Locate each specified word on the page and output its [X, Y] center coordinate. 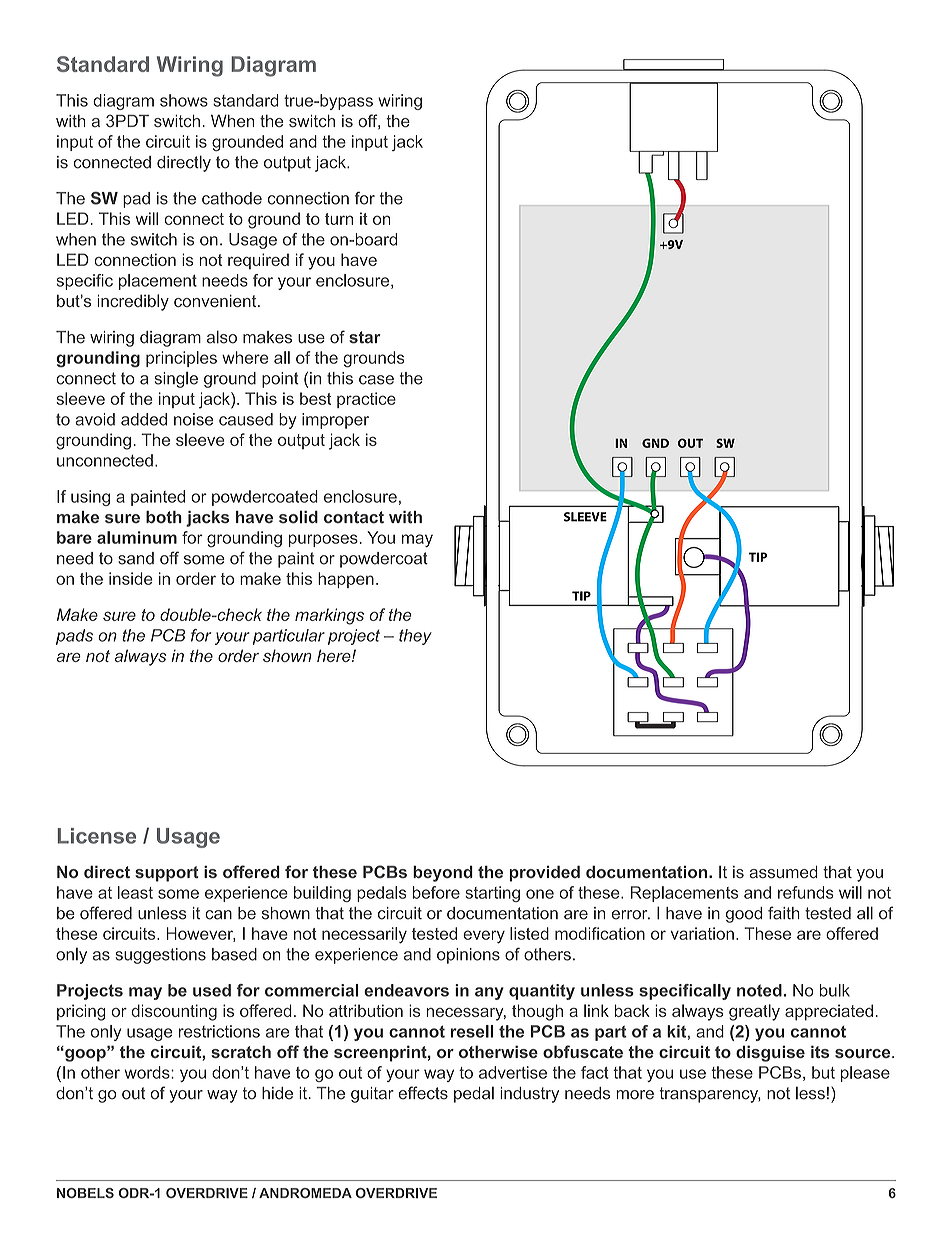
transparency [710, 1095]
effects [423, 1093]
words [148, 1072]
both [164, 517]
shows [184, 100]
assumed [783, 872]
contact [354, 517]
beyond [443, 873]
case [376, 380]
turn [339, 219]
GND [655, 443]
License [96, 836]
